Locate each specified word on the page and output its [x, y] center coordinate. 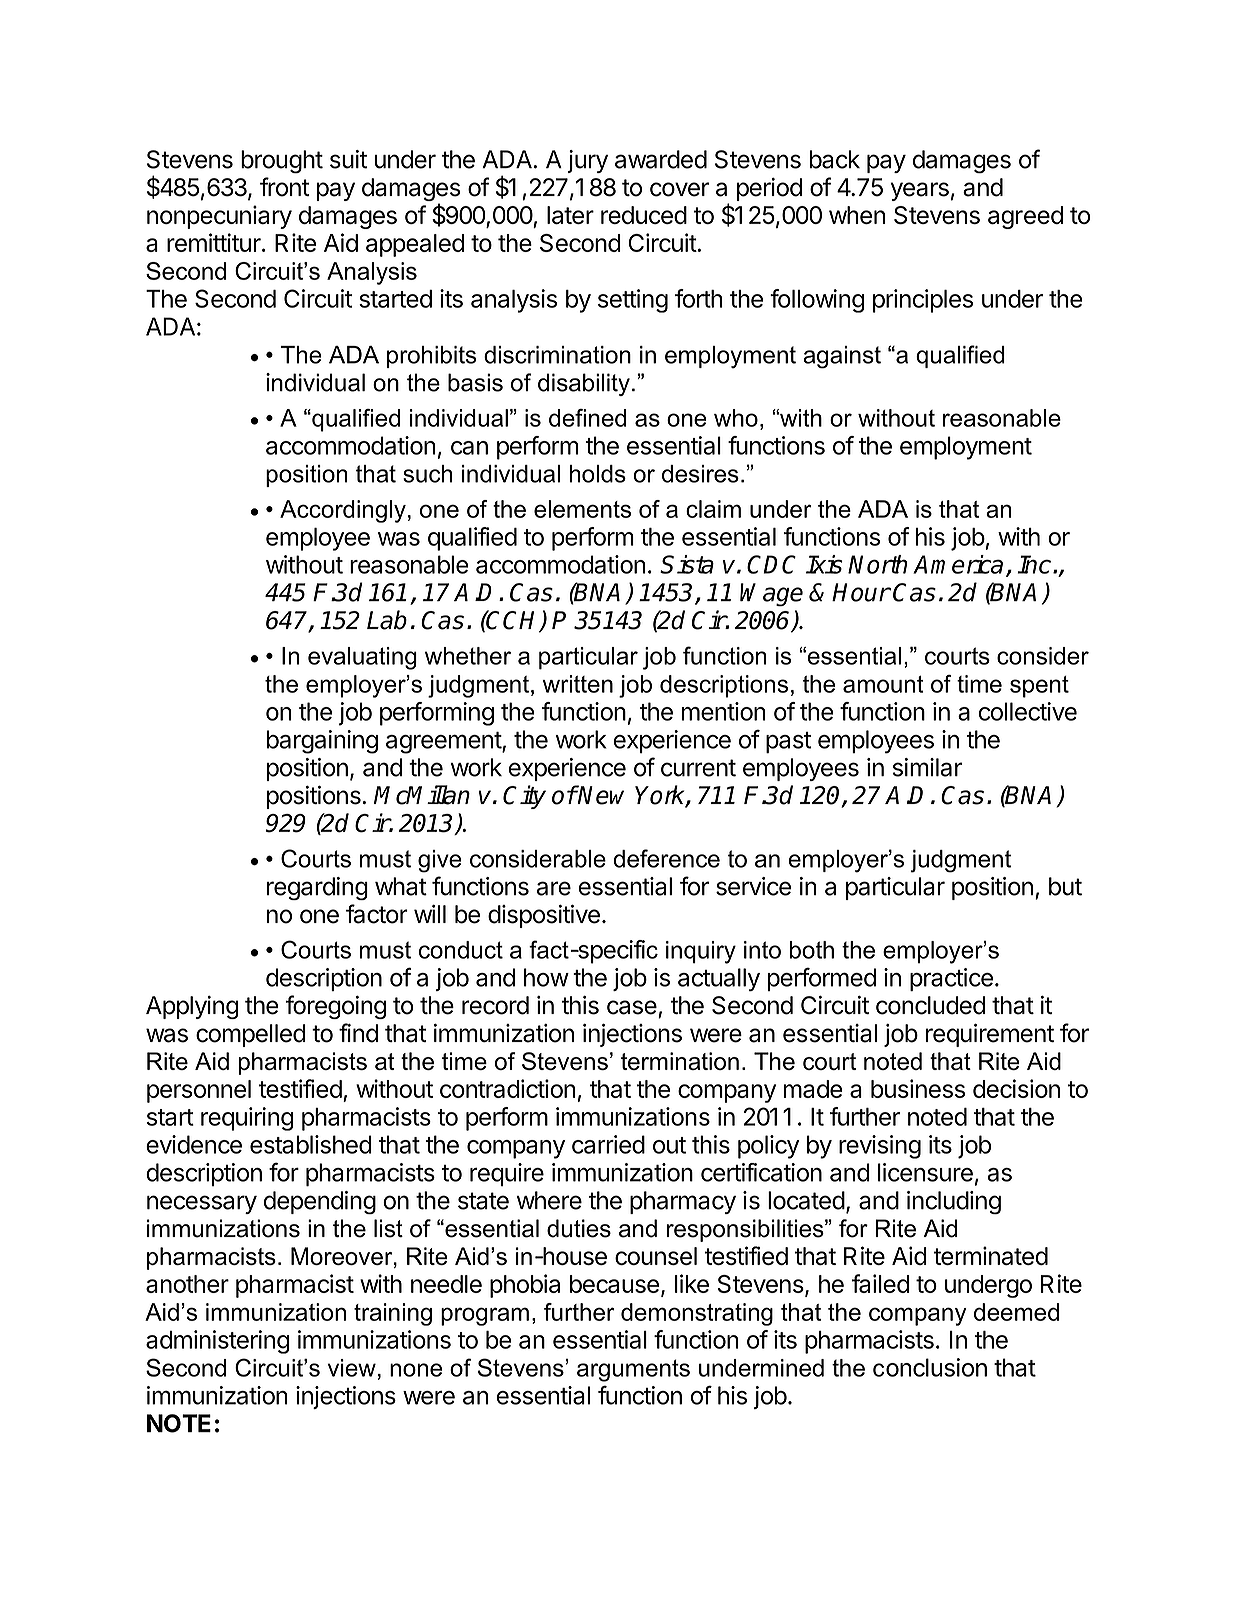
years [920, 191]
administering [217, 1342]
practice [951, 979]
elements [582, 509]
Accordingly [343, 511]
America [958, 564]
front [285, 187]
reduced [644, 215]
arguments [633, 1370]
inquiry [701, 952]
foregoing [336, 1007]
